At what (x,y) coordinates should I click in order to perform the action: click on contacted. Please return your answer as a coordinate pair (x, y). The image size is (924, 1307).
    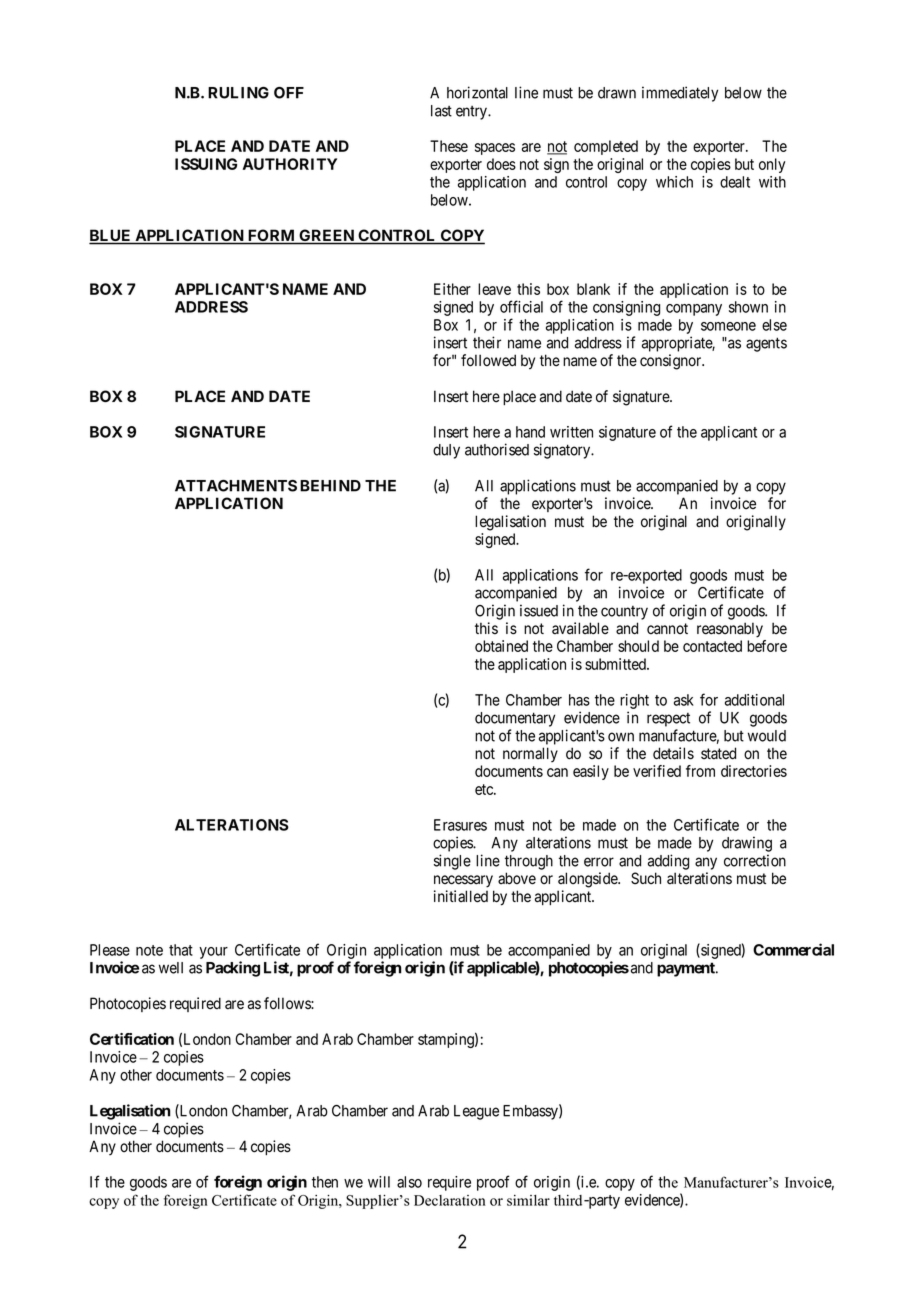
    Looking at the image, I should click on (712, 646).
